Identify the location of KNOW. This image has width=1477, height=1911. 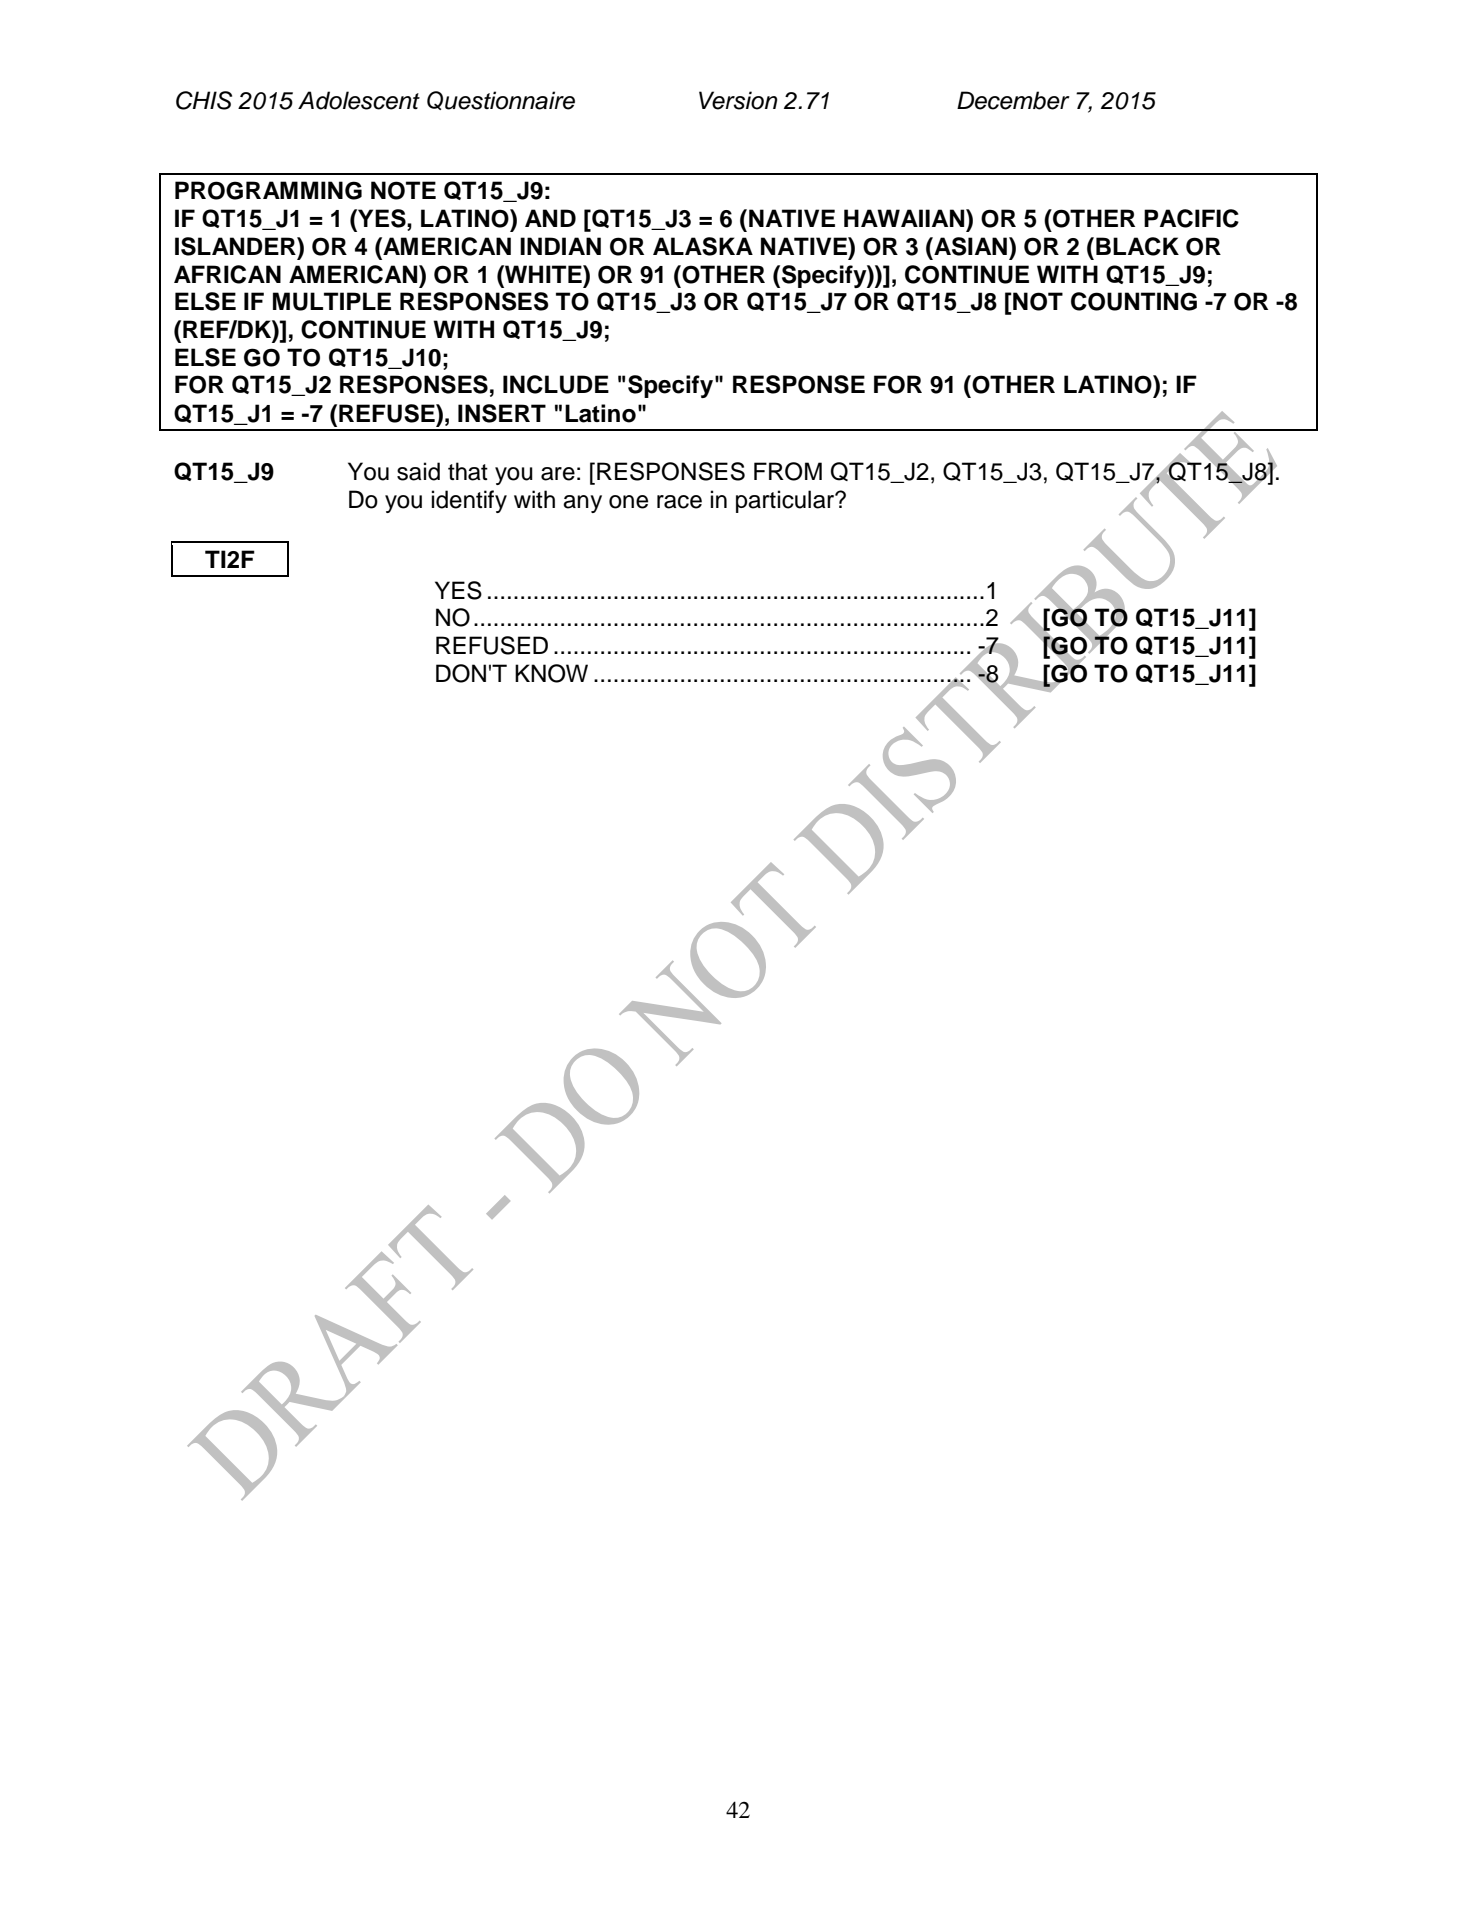
(551, 673).
